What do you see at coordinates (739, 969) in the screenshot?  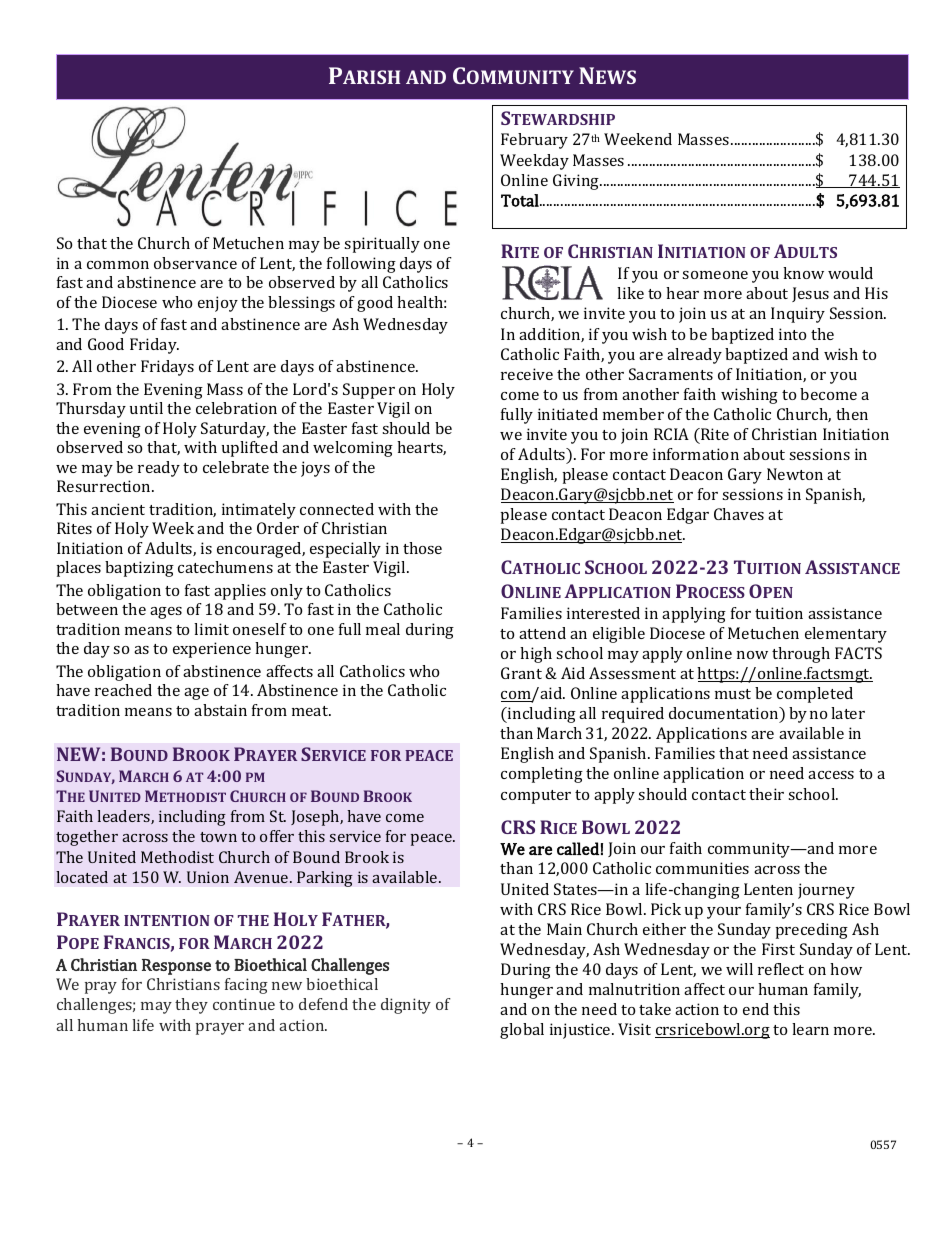 I see `will` at bounding box center [739, 969].
